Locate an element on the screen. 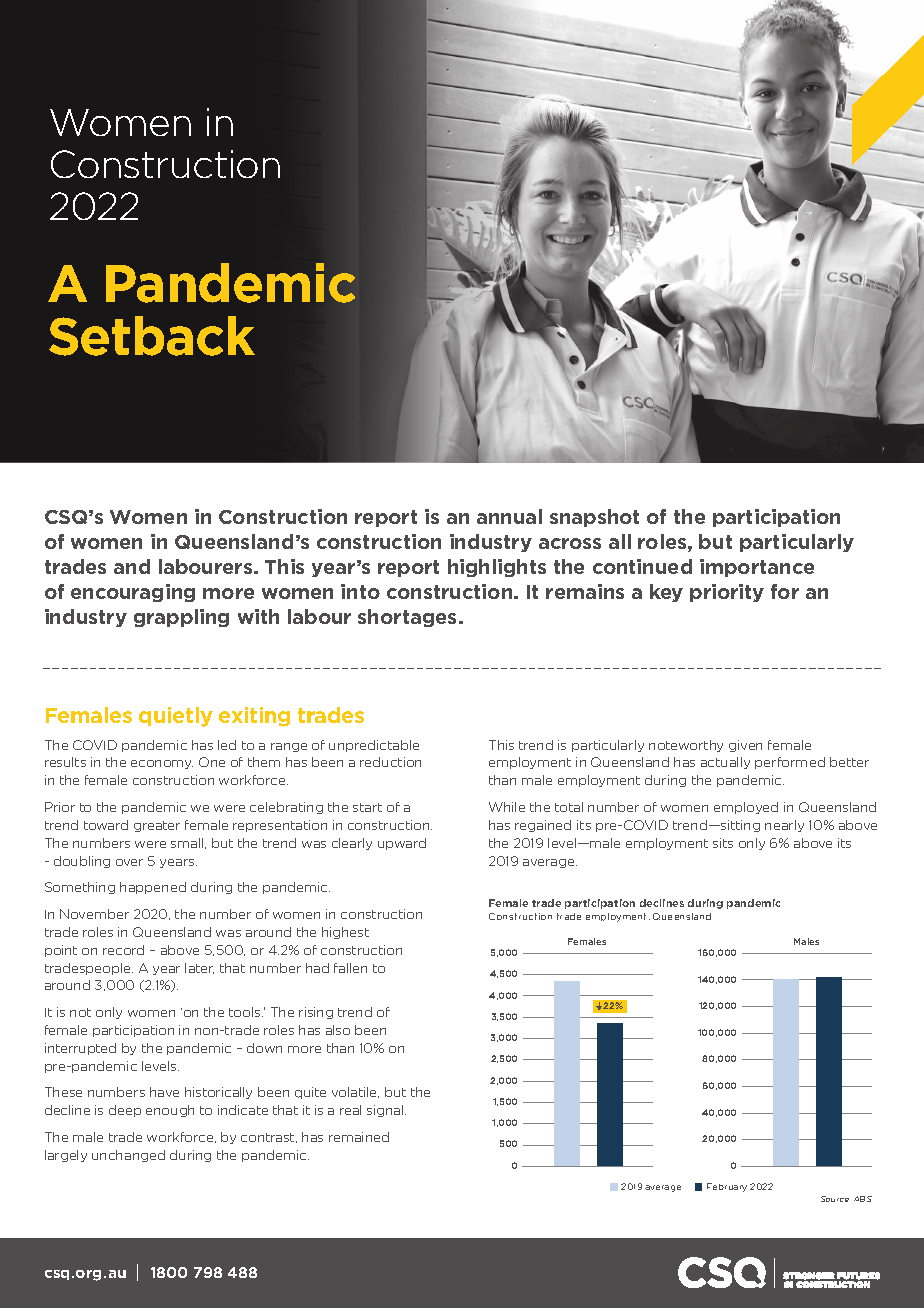 Image resolution: width=924 pixels, height=1308 pixels. grappling is located at coordinates (181, 618).
